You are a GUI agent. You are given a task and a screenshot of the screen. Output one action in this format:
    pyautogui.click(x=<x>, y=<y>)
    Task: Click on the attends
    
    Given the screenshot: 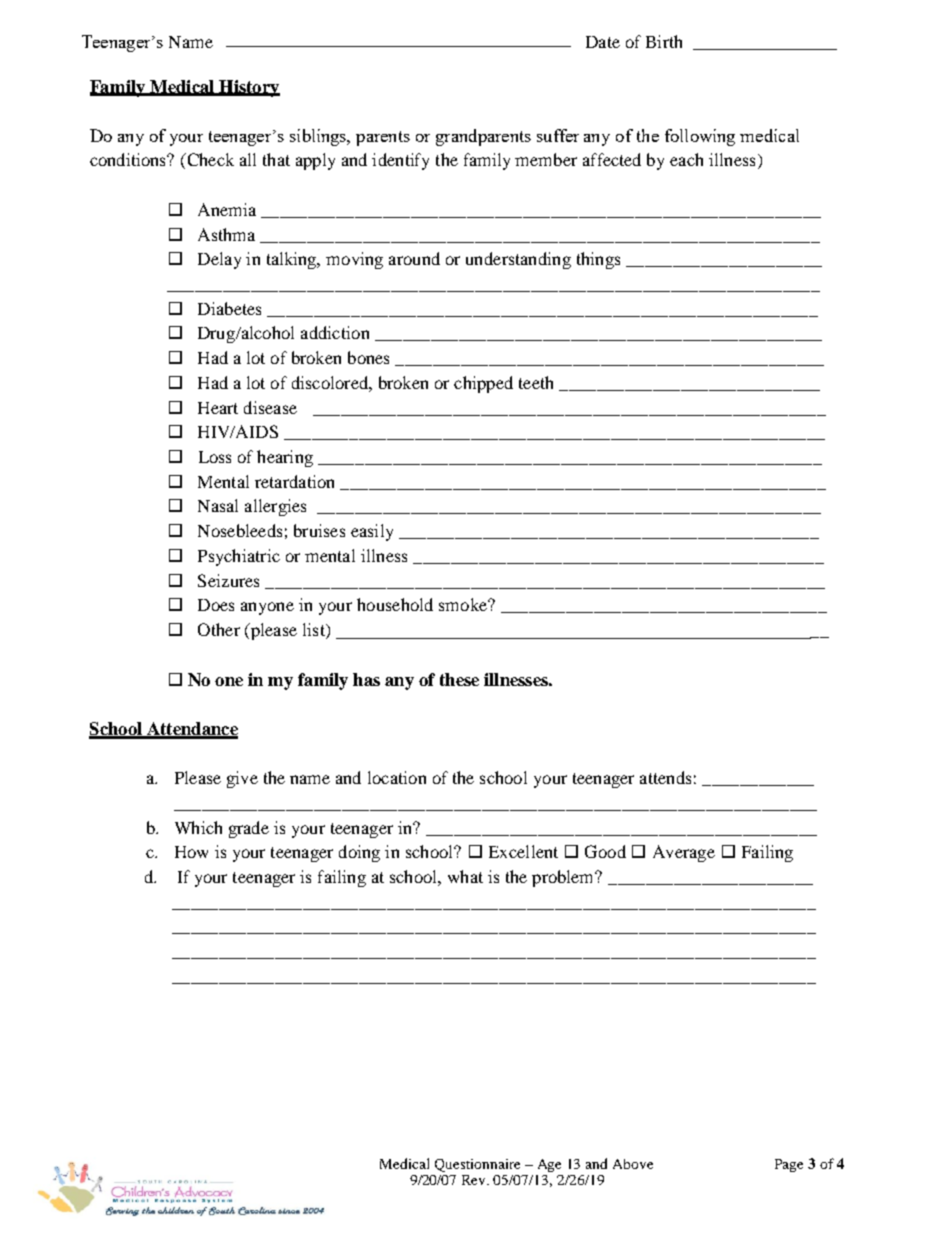 What is the action you would take?
    pyautogui.click(x=665, y=777)
